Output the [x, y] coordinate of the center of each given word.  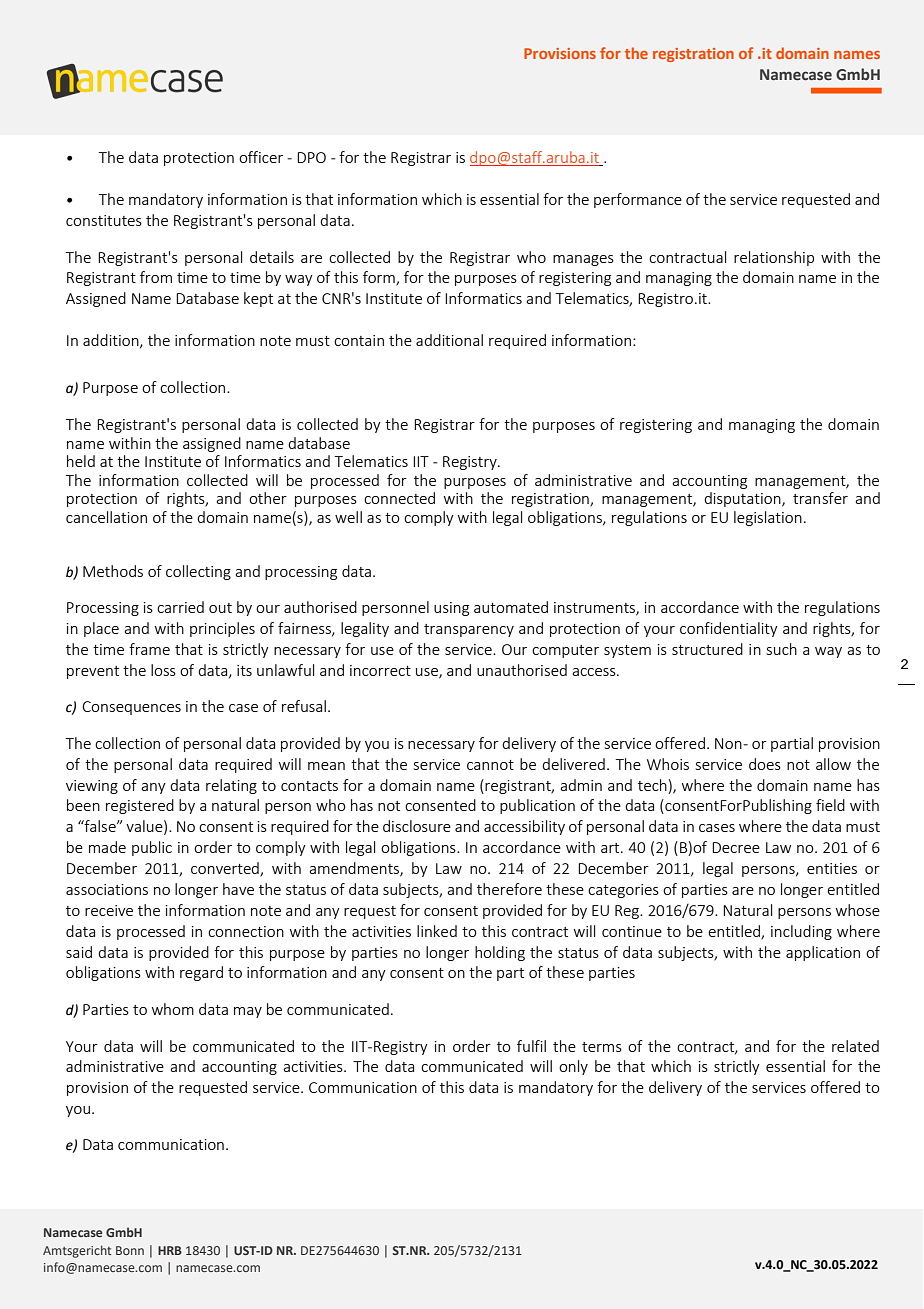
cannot [490, 765]
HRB [170, 1250]
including [801, 932]
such [782, 649]
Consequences [131, 708]
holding [500, 953]
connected [399, 498]
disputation [743, 499]
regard [201, 973]
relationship [774, 258]
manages [583, 260]
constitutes [104, 220]
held [81, 461]
